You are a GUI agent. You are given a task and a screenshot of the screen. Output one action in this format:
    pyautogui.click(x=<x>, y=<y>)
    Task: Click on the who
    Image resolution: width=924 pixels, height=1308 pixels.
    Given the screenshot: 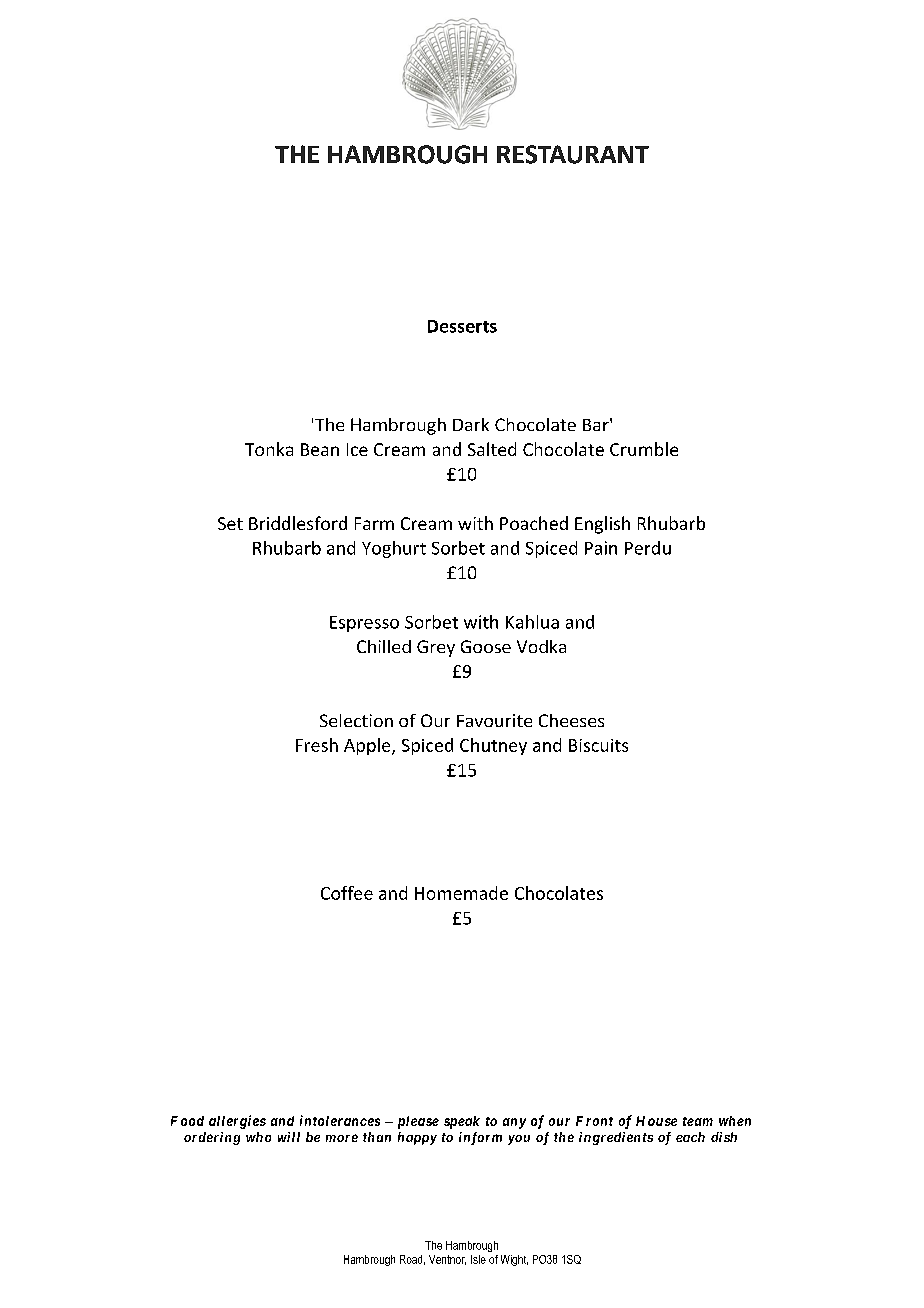 What is the action you would take?
    pyautogui.click(x=258, y=1137)
